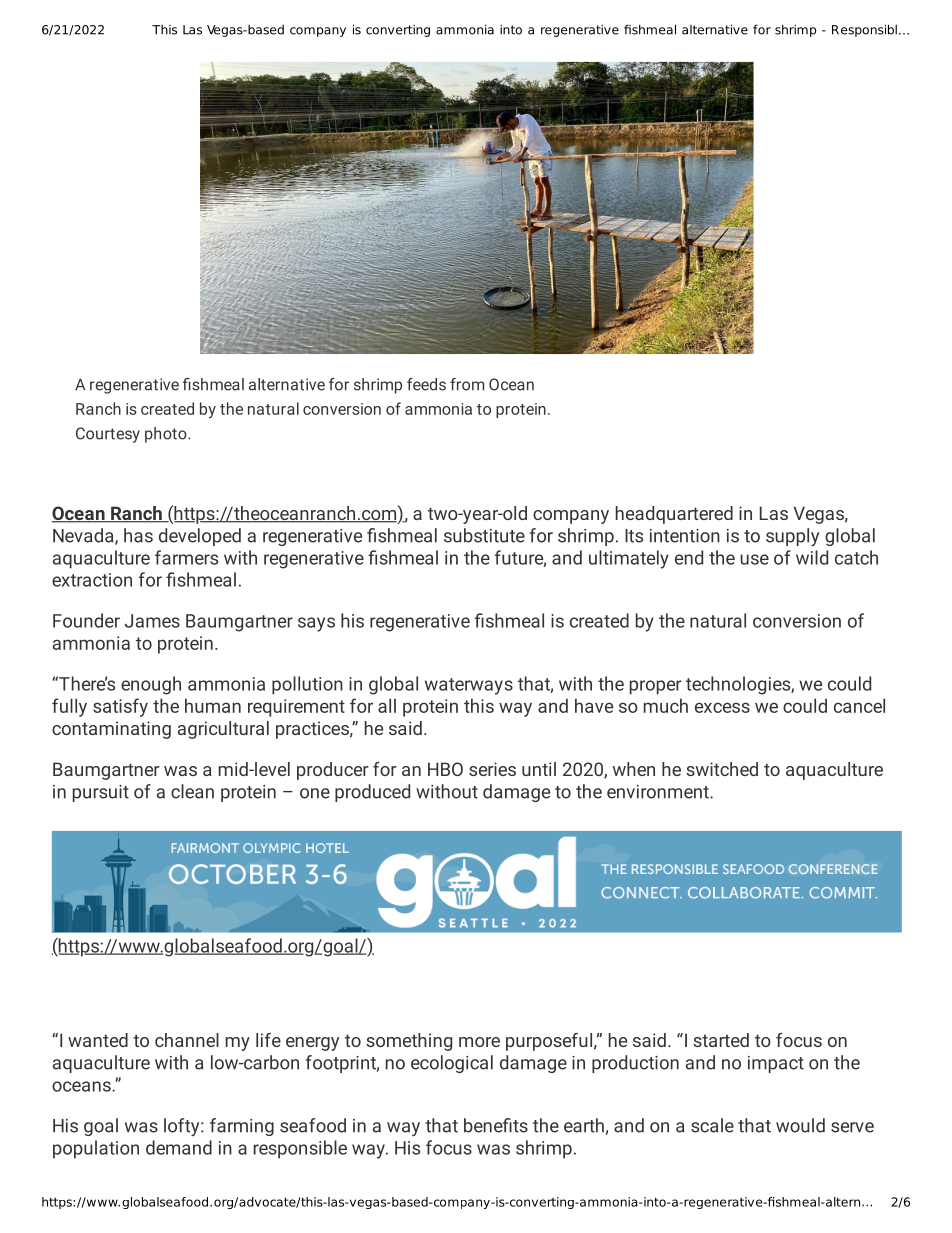 This document has height=1233, width=952. Describe the element at coordinates (192, 791) in the document. I see `clean` at that location.
